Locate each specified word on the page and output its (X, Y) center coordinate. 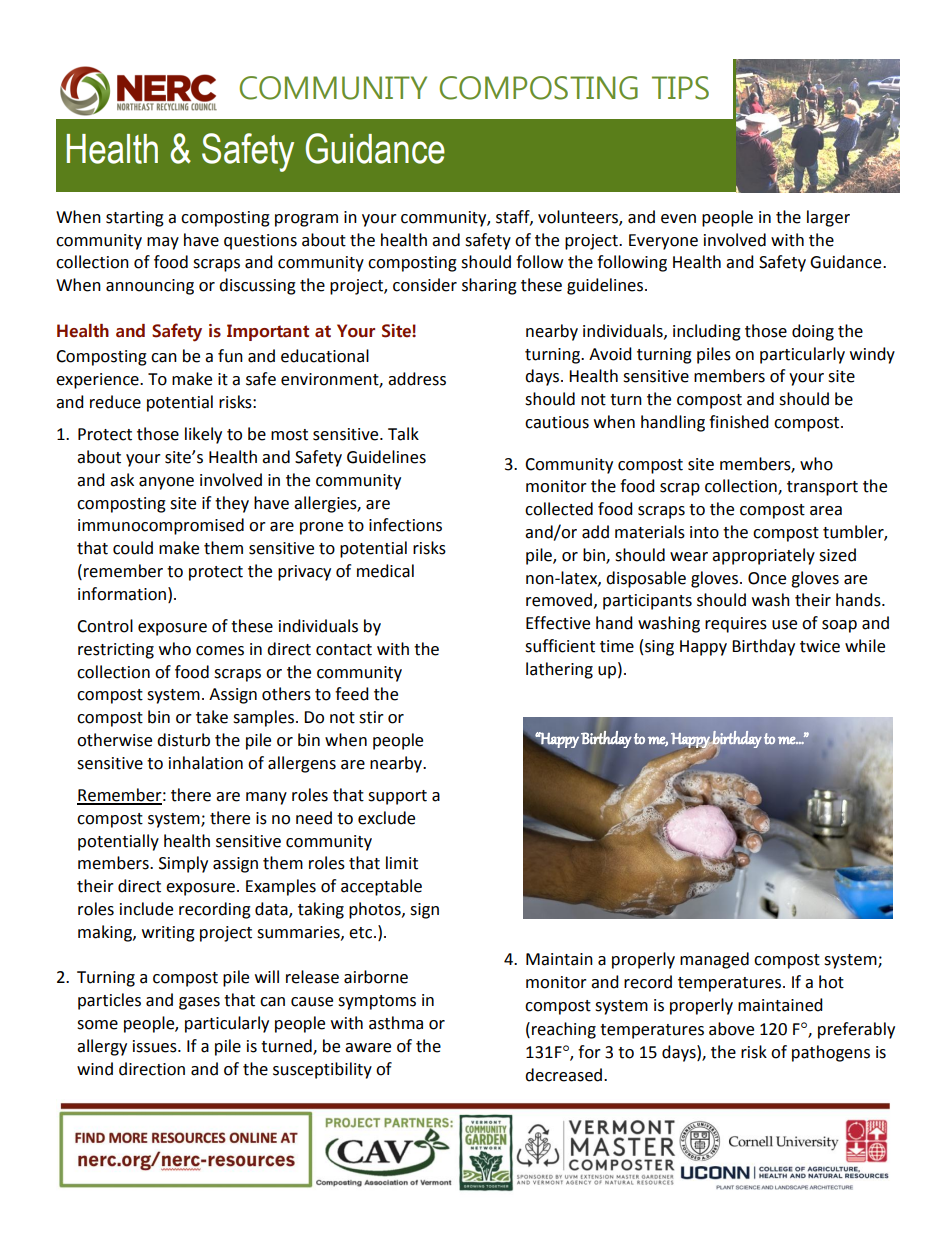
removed (559, 600)
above (731, 1029)
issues (156, 1046)
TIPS (680, 88)
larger (828, 218)
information (122, 594)
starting (135, 219)
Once (767, 578)
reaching (564, 1030)
